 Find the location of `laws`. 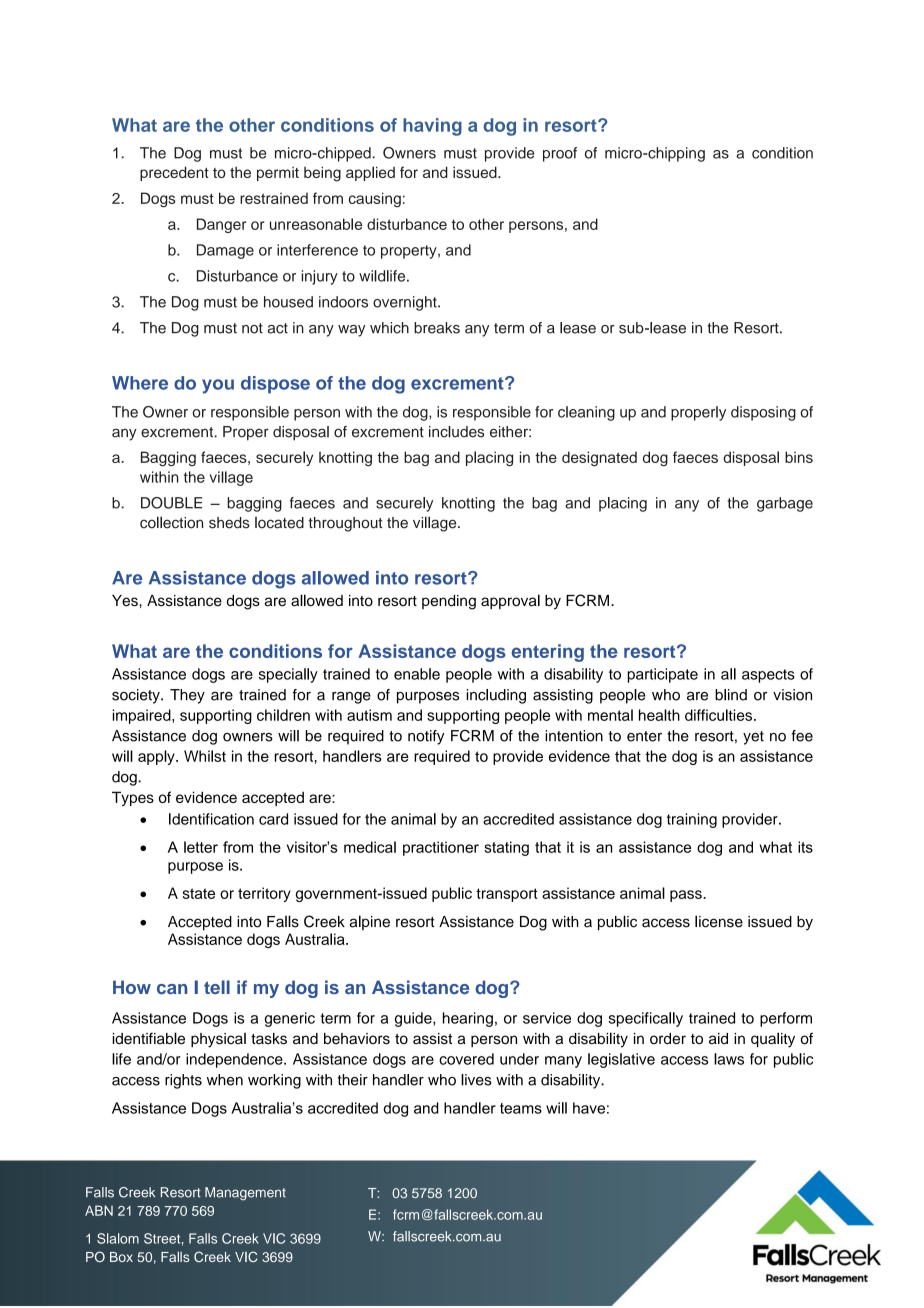

laws is located at coordinates (729, 1059).
